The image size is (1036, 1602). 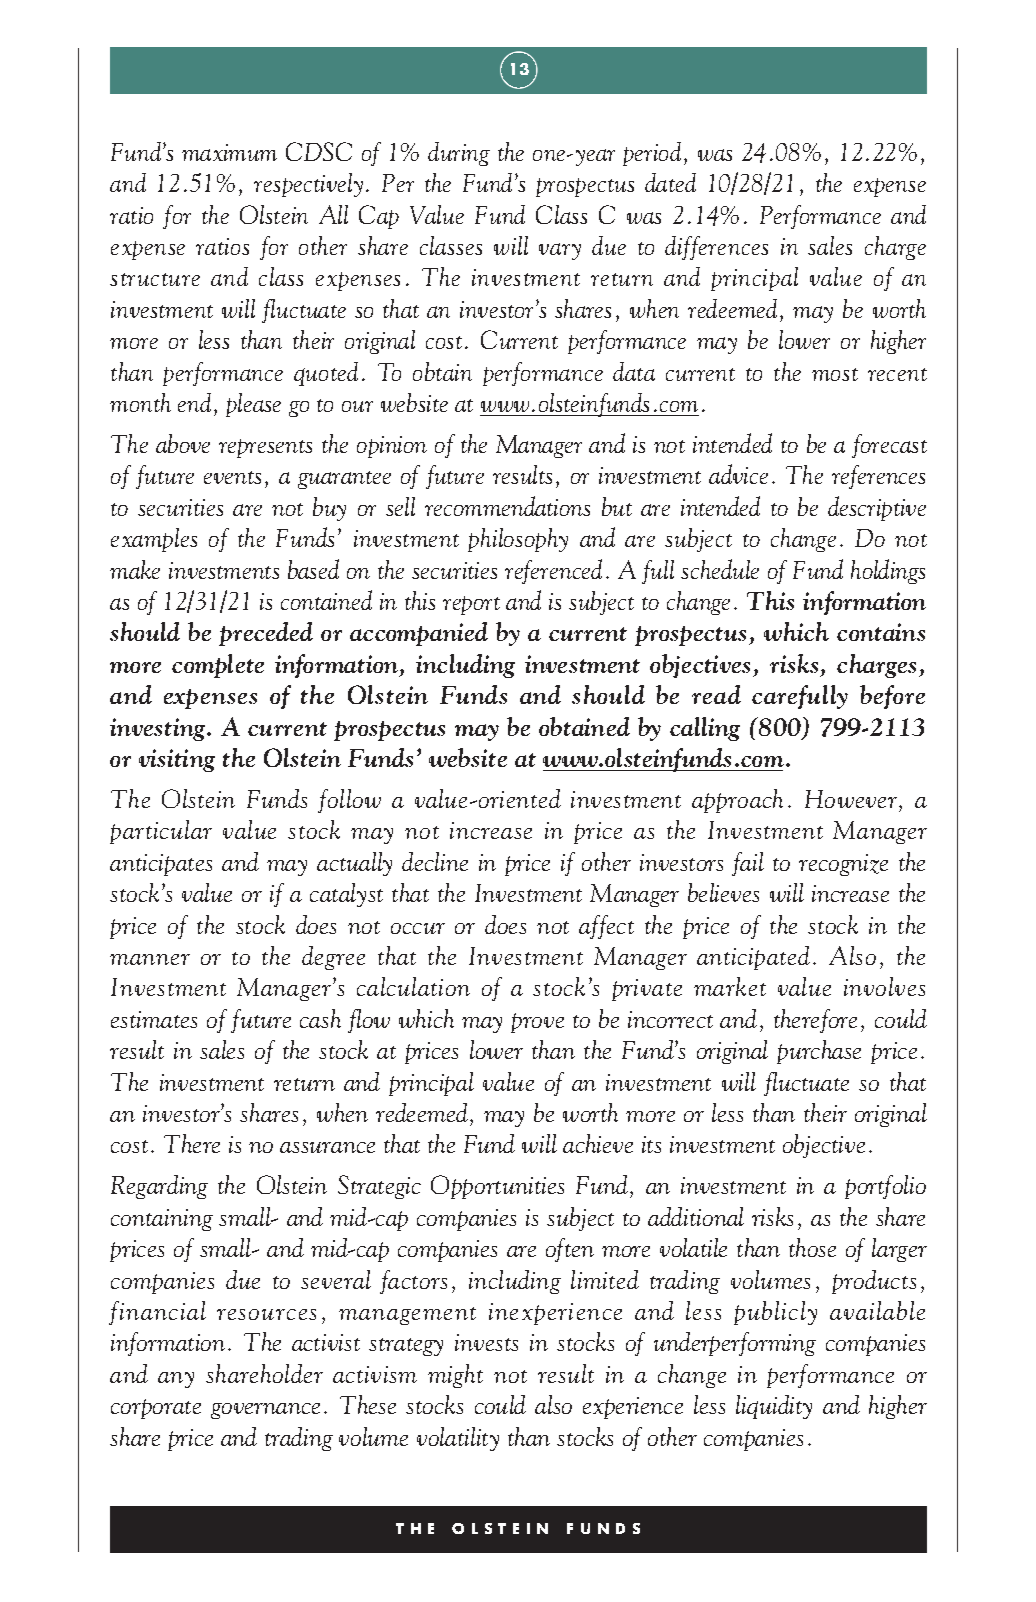 I want to click on decline, so click(x=435, y=861).
